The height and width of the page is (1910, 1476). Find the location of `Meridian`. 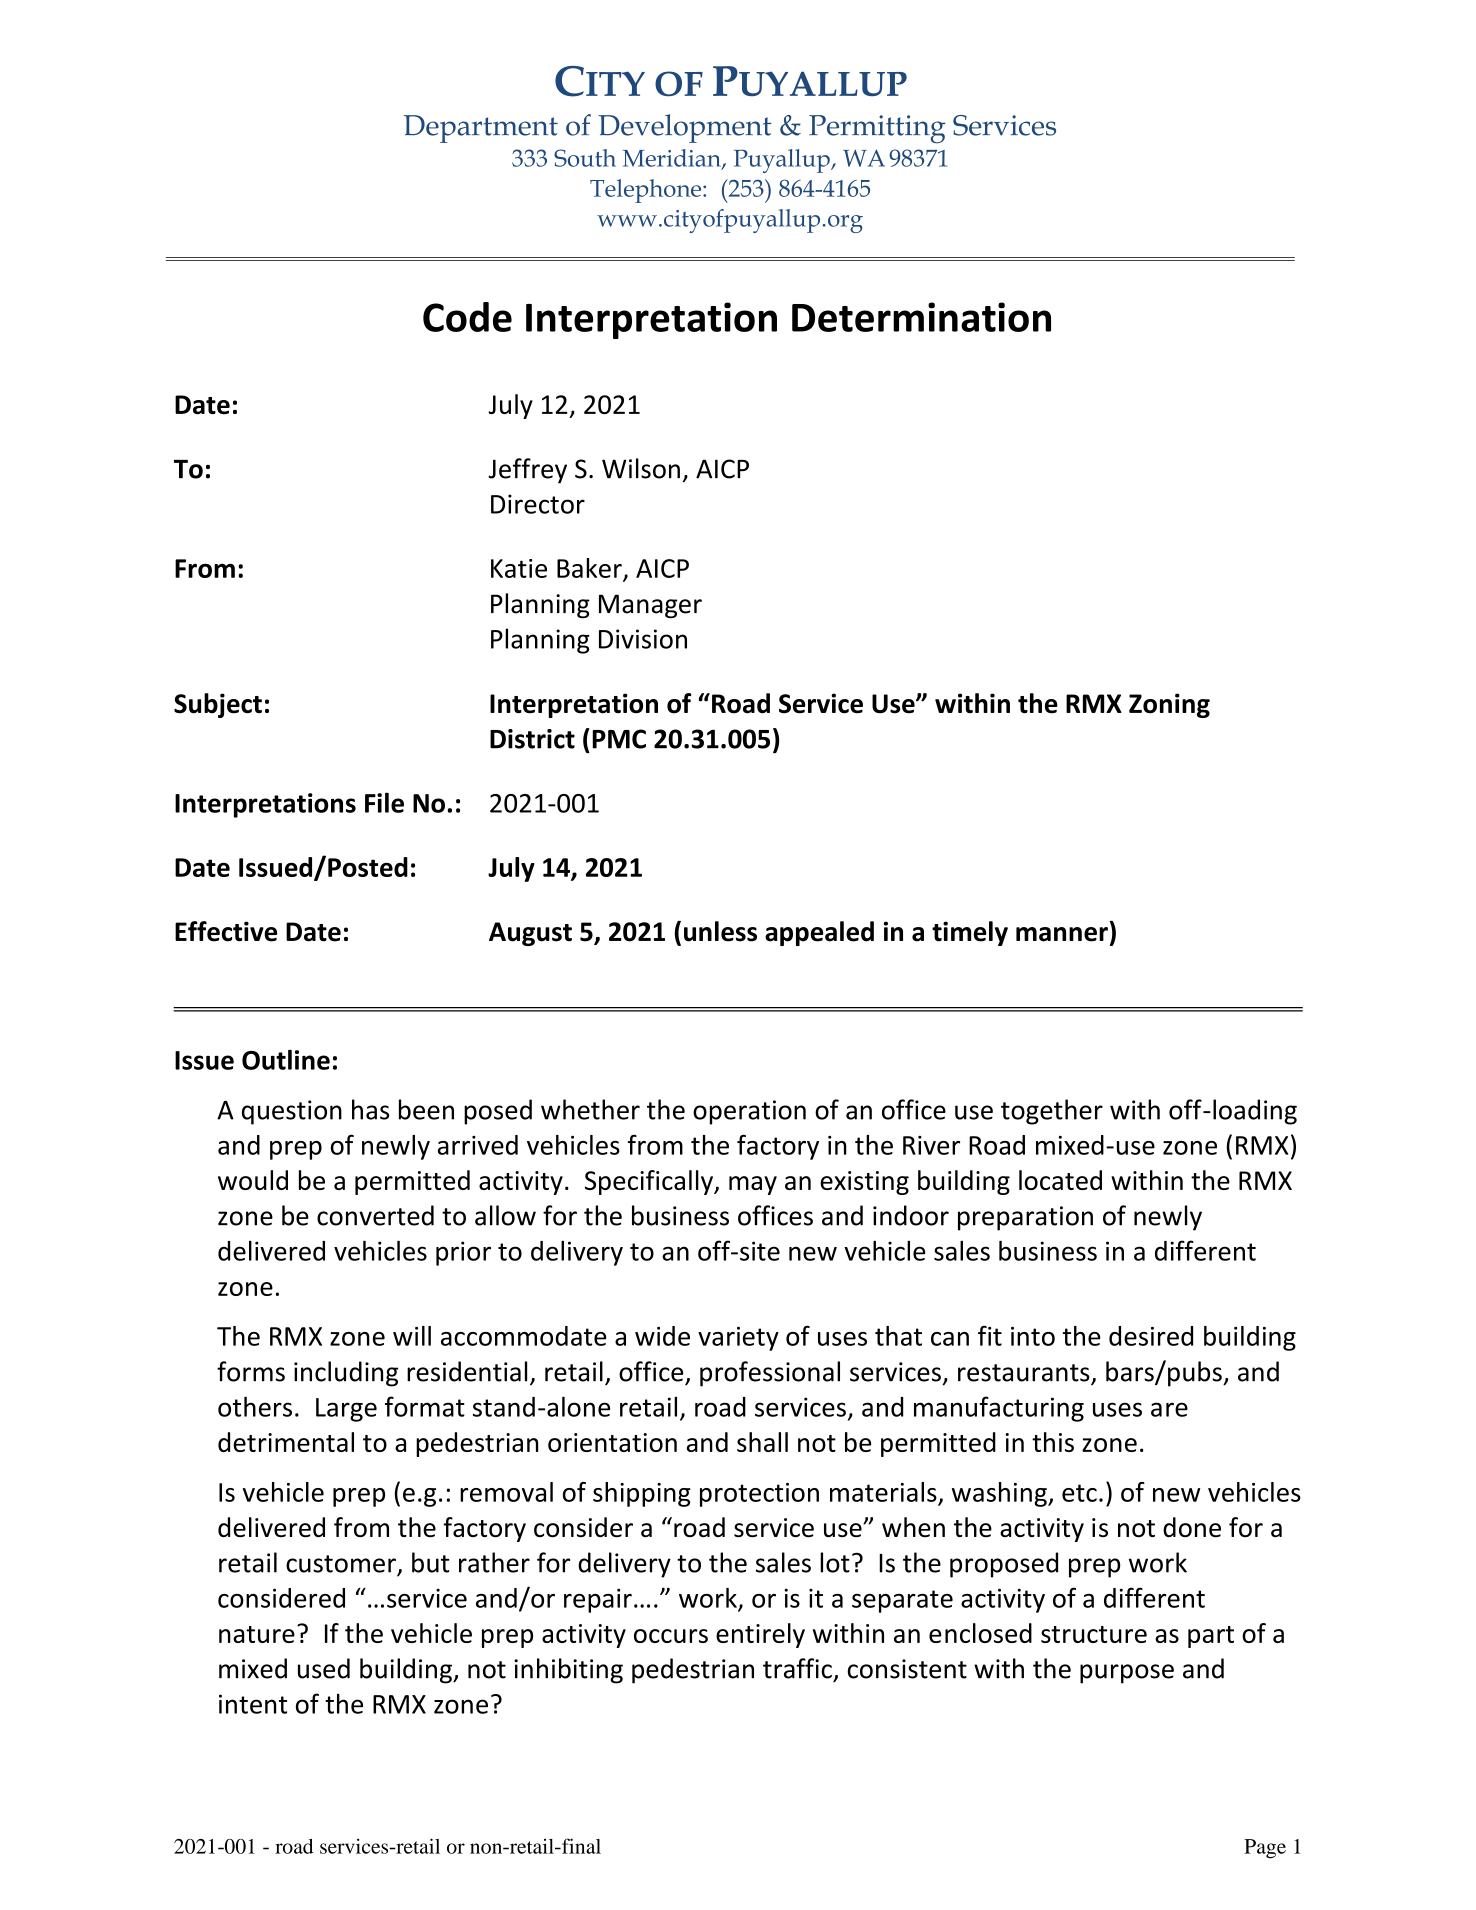

Meridian is located at coordinates (673, 159).
